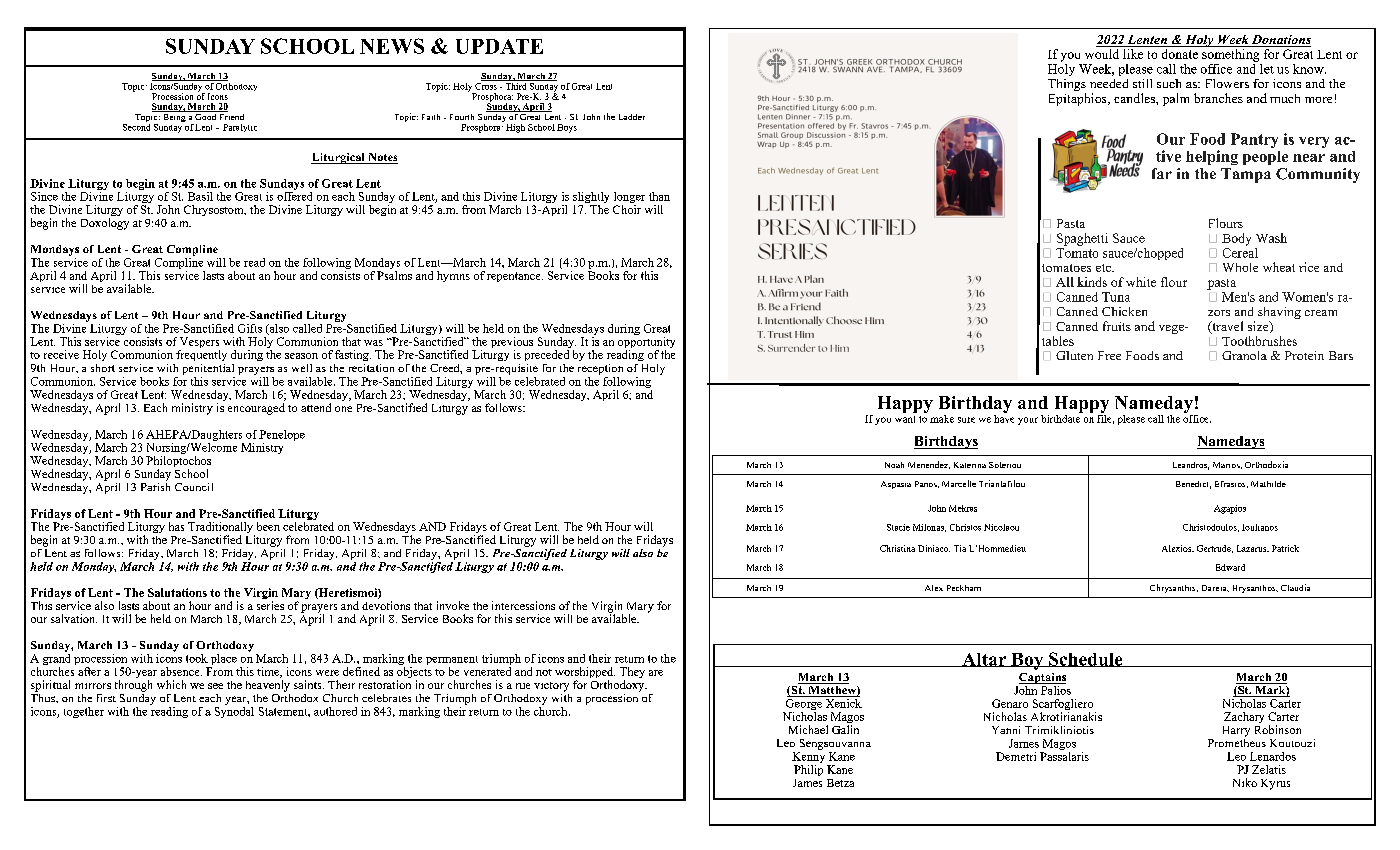  What do you see at coordinates (810, 759) in the screenshot?
I see `Kenny` at bounding box center [810, 759].
